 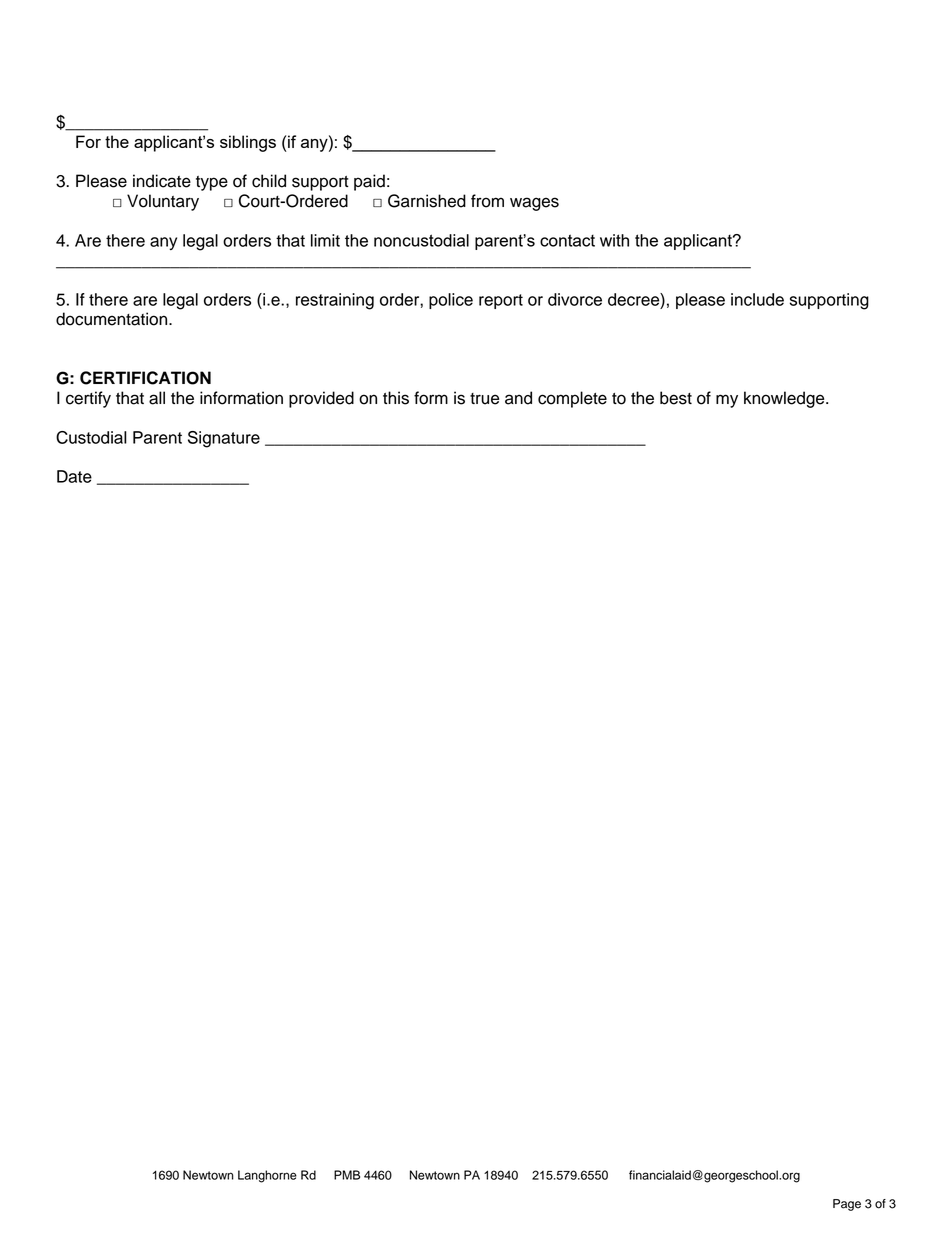 I want to click on complete, so click(x=572, y=399).
